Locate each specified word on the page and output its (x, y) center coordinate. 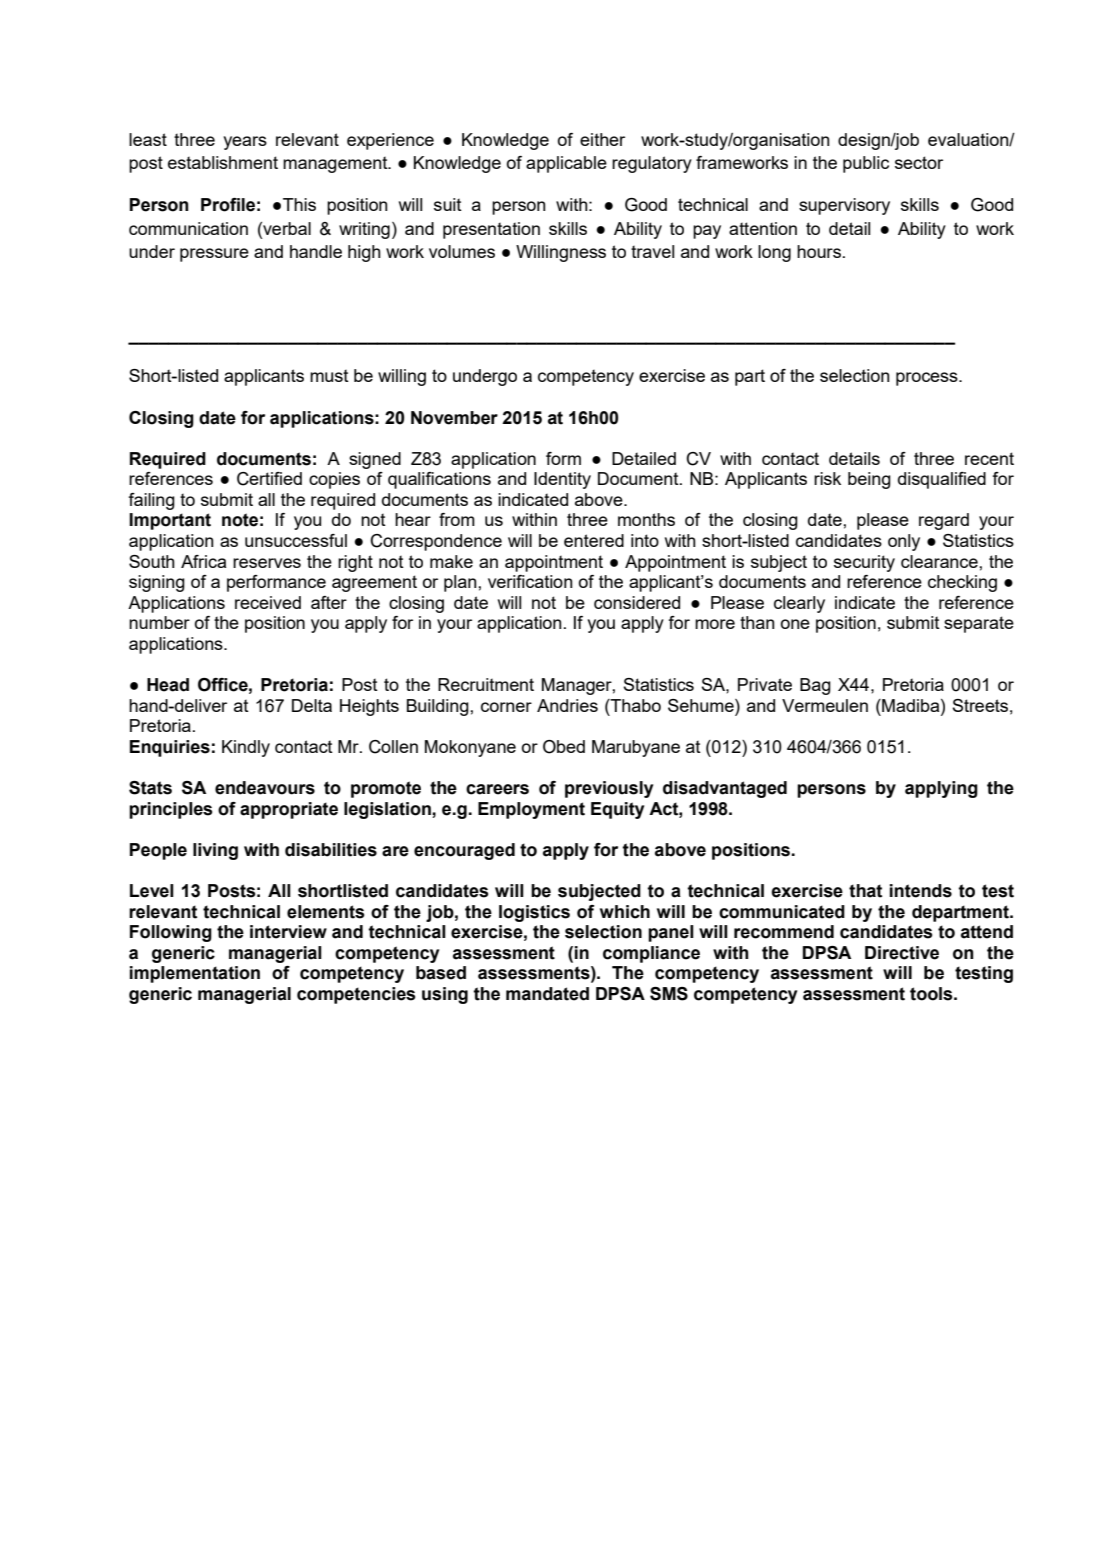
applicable (566, 164)
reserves (267, 563)
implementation (195, 974)
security (864, 563)
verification (530, 581)
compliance (651, 954)
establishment (223, 162)
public (866, 164)
